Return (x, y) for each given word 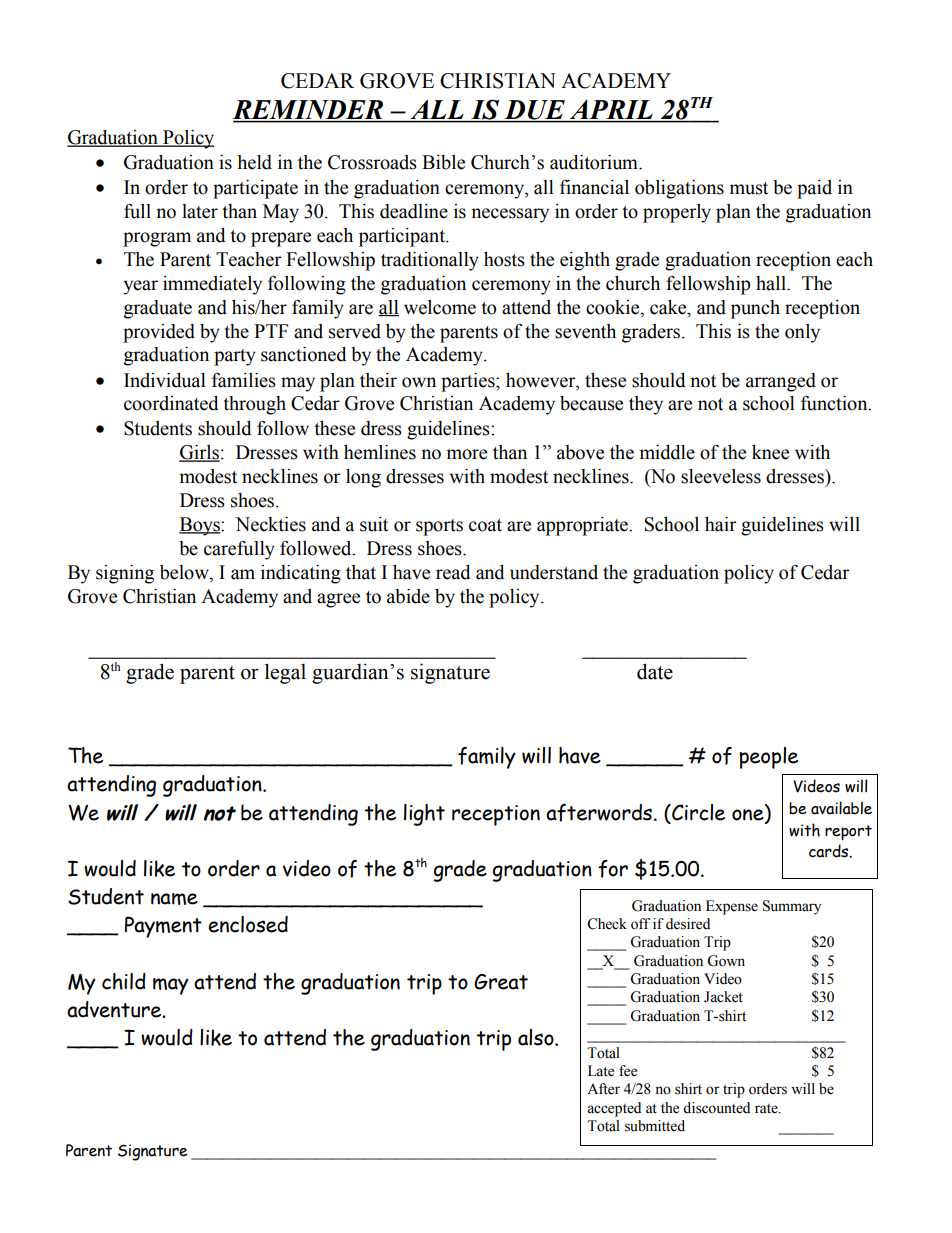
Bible (443, 162)
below (185, 573)
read (453, 572)
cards (829, 851)
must (749, 188)
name (174, 899)
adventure (115, 1009)
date (655, 671)
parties (469, 382)
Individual (165, 380)
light (424, 815)
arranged (781, 382)
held (254, 162)
